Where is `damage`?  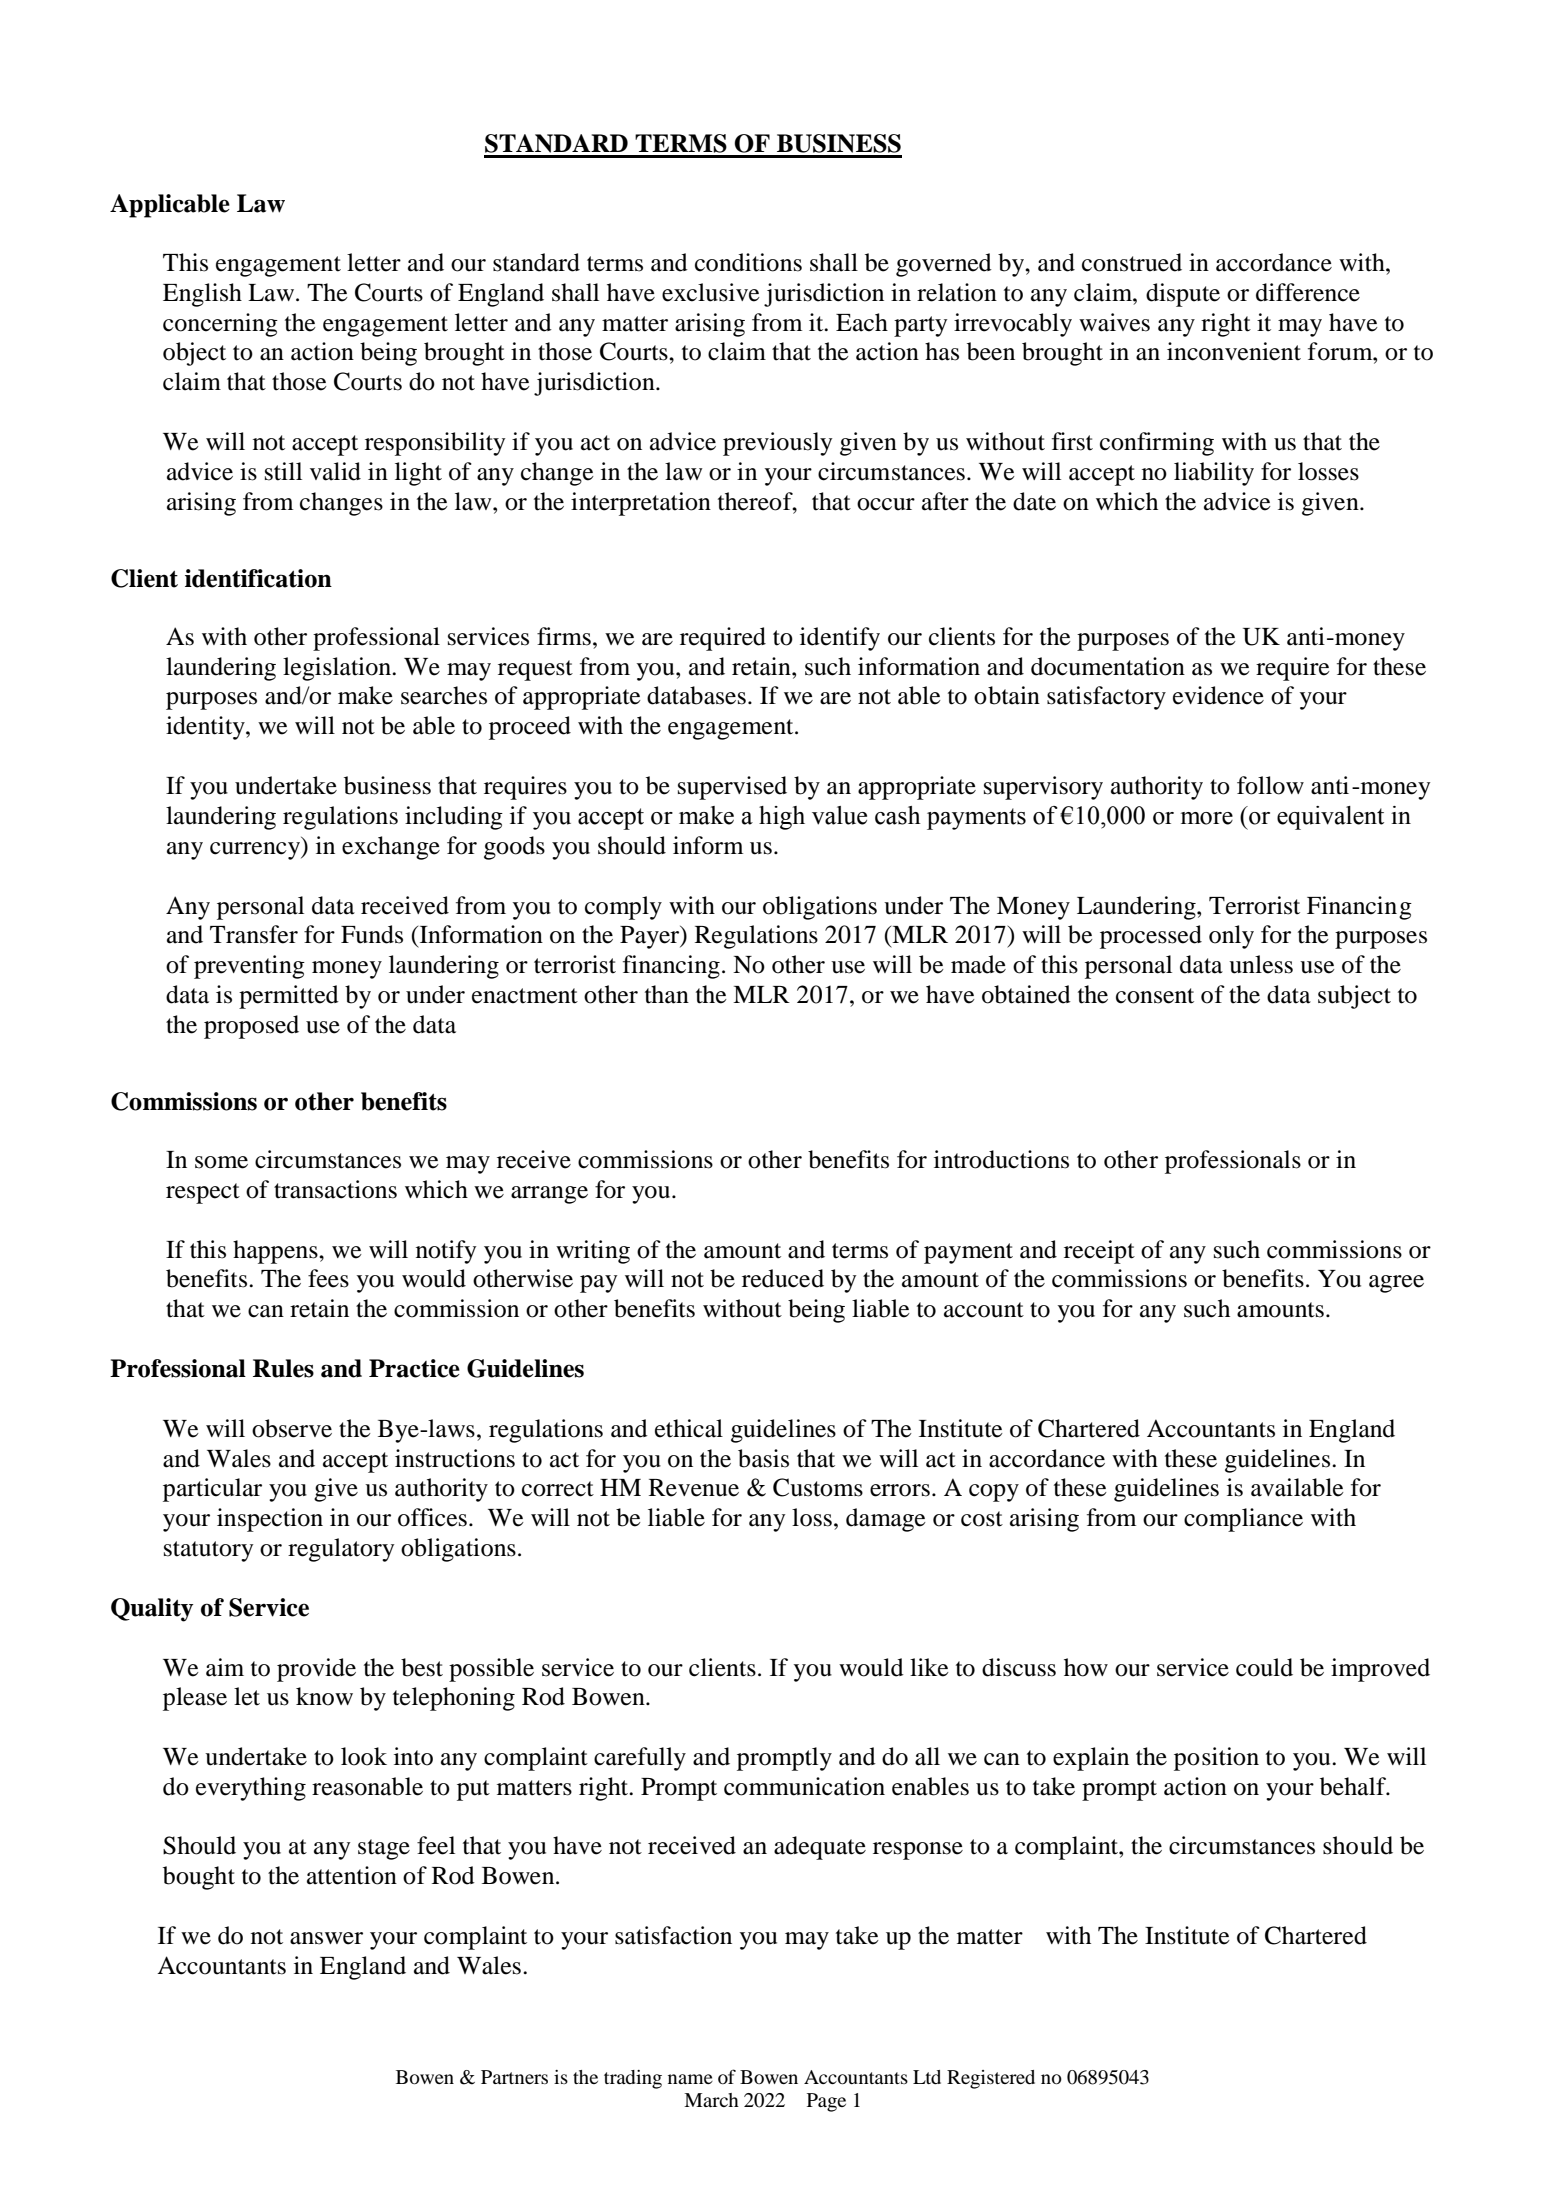
damage is located at coordinates (886, 1520).
